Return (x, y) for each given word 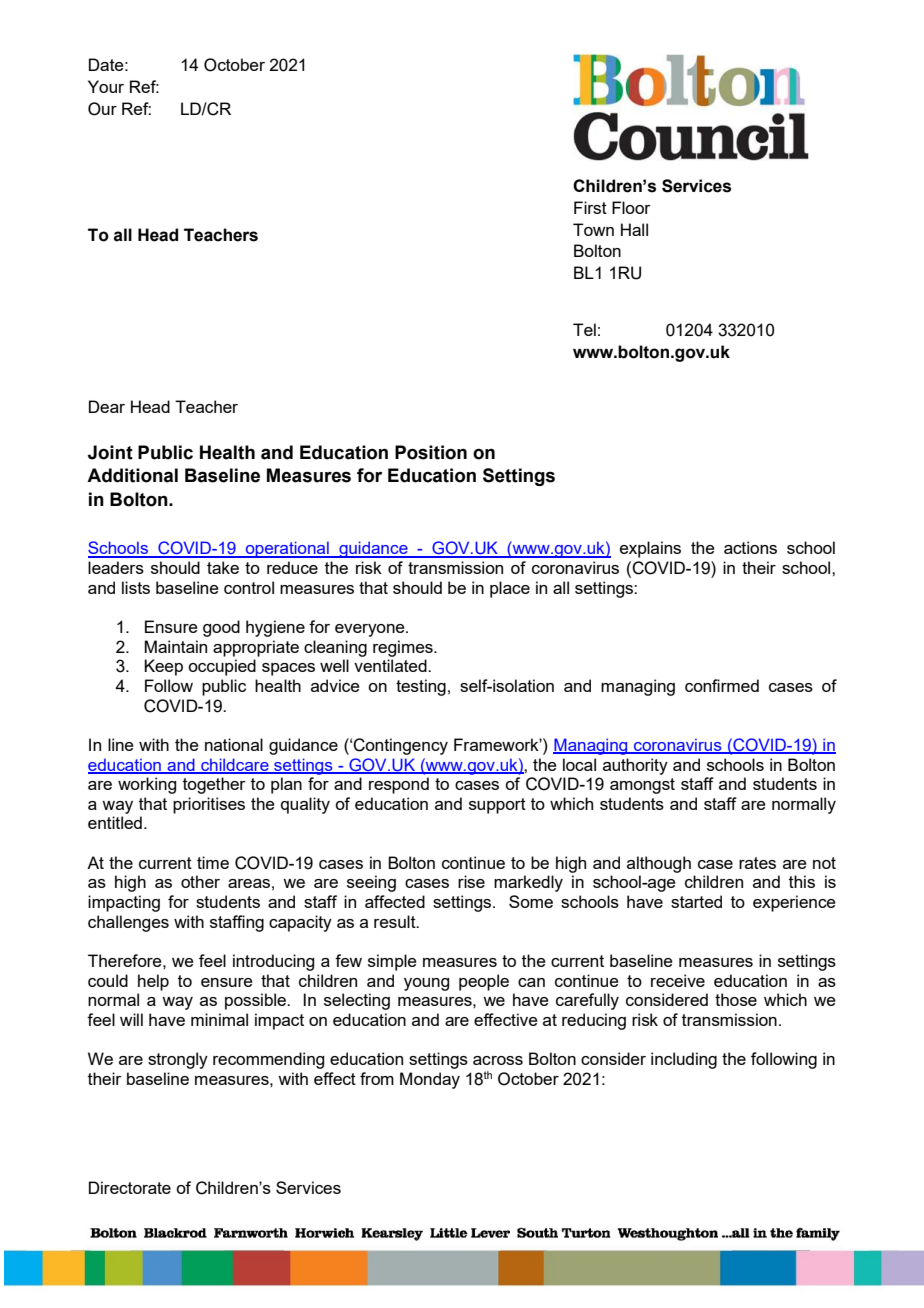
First (590, 207)
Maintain (175, 646)
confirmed (722, 685)
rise (471, 881)
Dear (107, 406)
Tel (584, 329)
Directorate (130, 1187)
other (200, 881)
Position (431, 452)
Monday (430, 1080)
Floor (631, 207)
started (696, 901)
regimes (404, 648)
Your (106, 86)
